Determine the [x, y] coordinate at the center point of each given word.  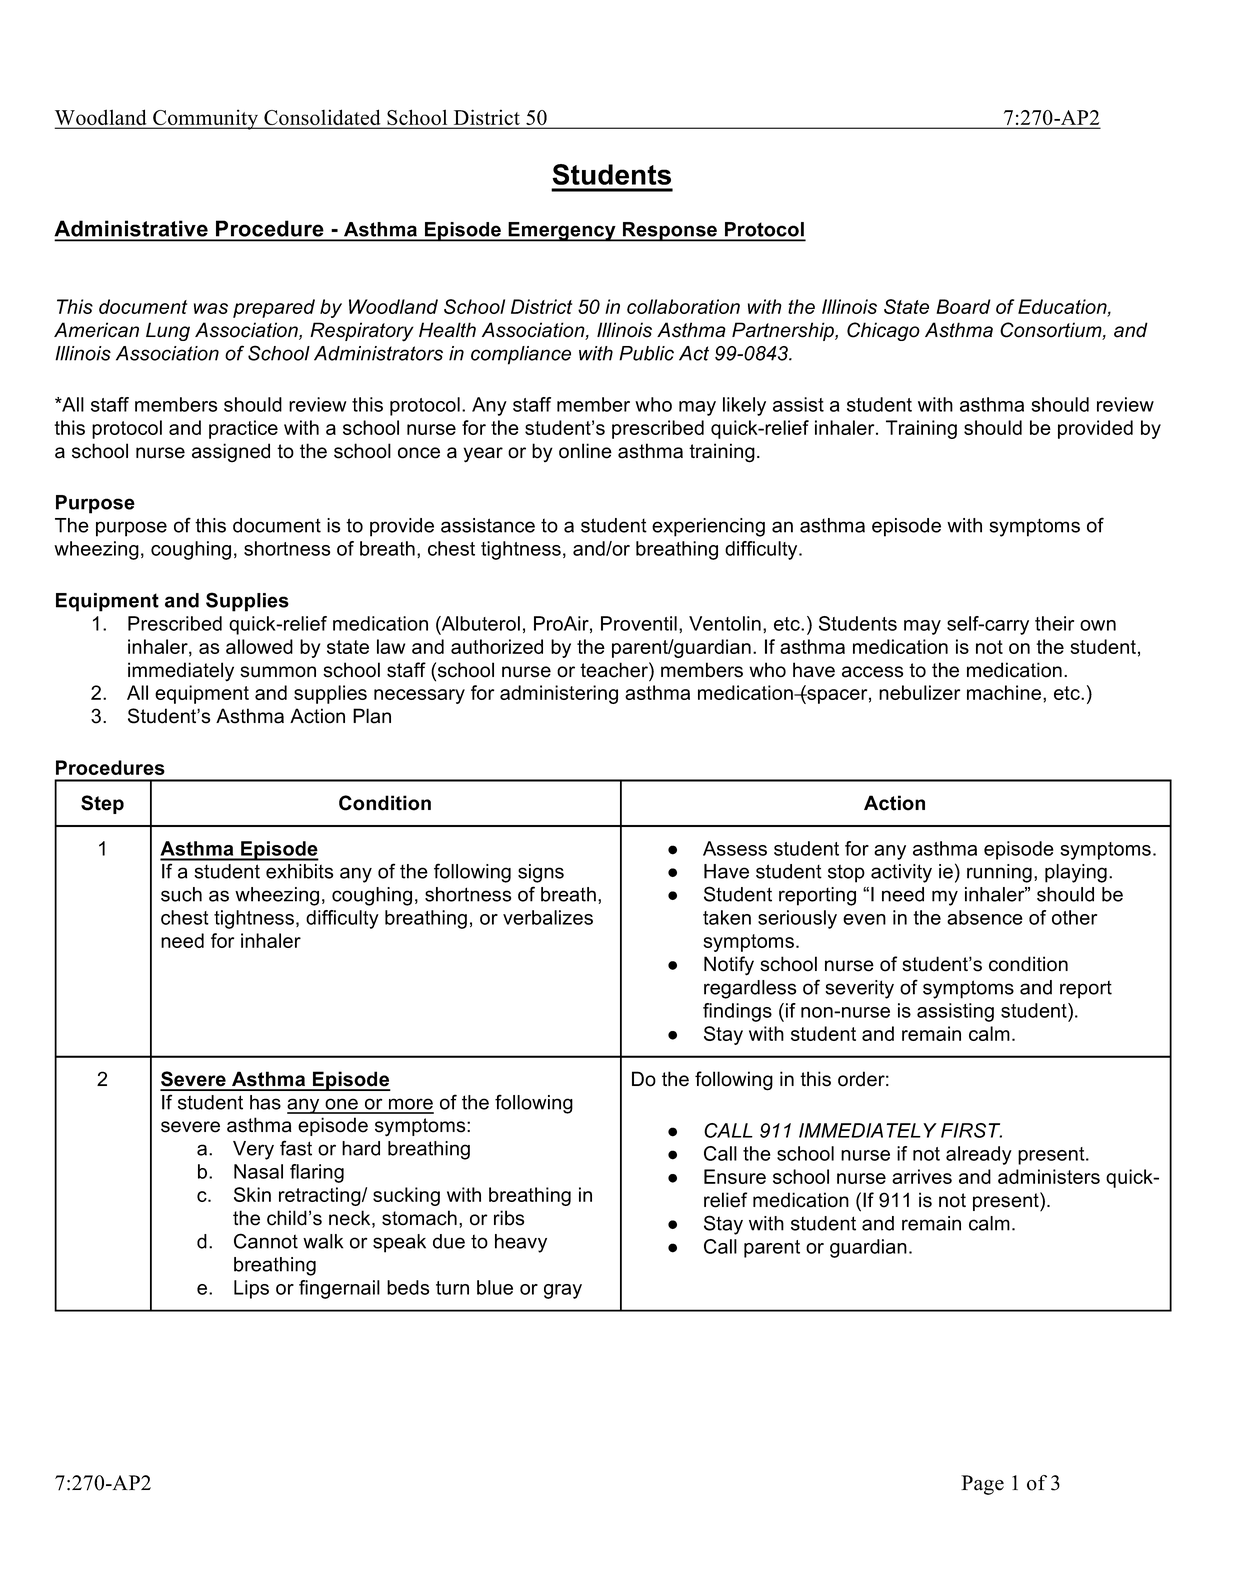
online [585, 451]
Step [102, 804]
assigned [231, 453]
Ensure [735, 1176]
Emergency [562, 232]
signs [541, 873]
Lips [251, 1289]
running [999, 873]
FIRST [971, 1130]
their [1054, 623]
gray [563, 1291]
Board [963, 306]
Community [206, 119]
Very [253, 1150]
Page [982, 1485]
